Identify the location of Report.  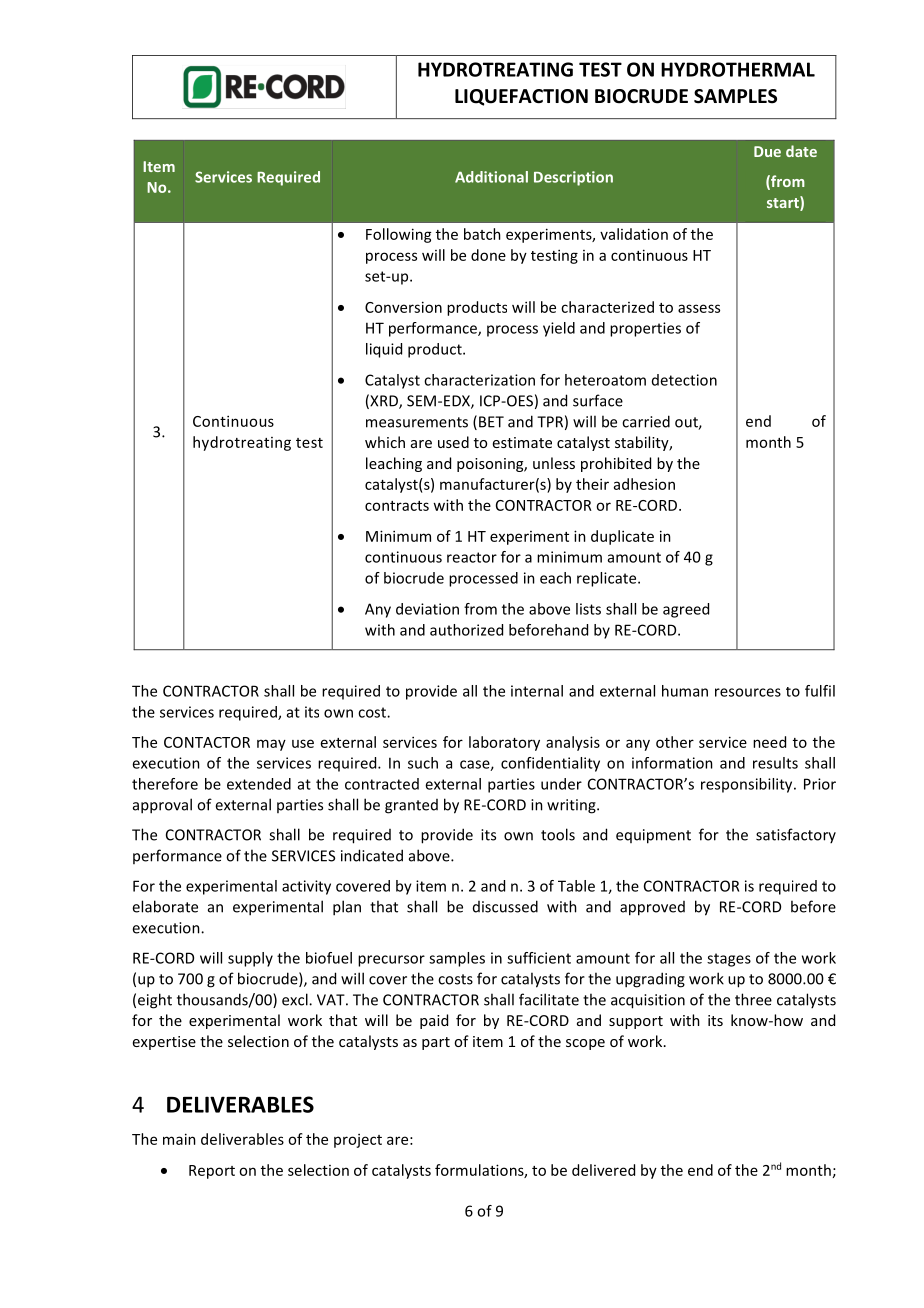
(212, 1172).
